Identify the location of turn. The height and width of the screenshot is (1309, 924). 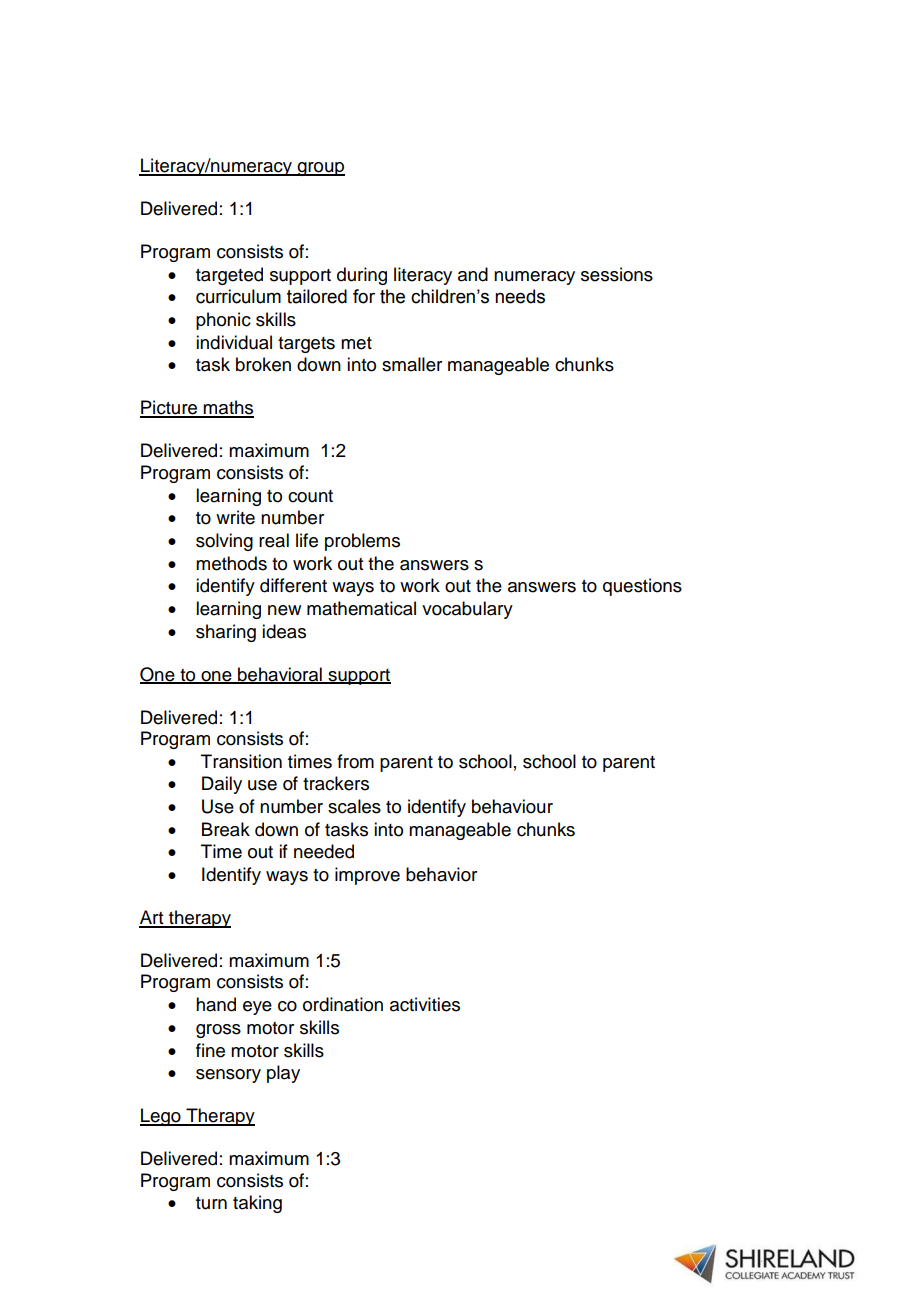
(211, 1203).
